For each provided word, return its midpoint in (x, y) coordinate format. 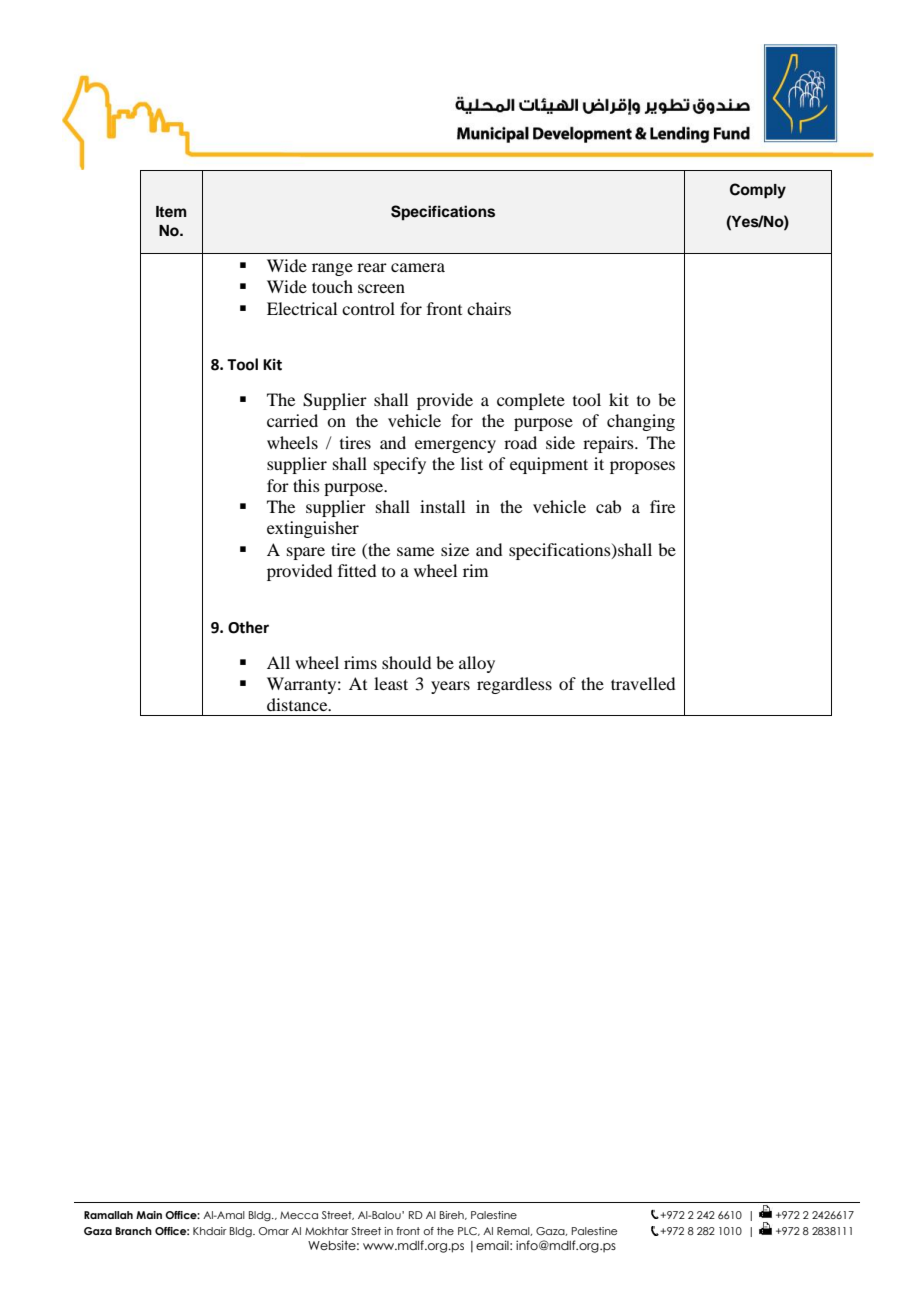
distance (298, 704)
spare (306, 553)
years (450, 687)
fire (662, 506)
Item (171, 211)
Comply (758, 191)
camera (418, 267)
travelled (643, 683)
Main (149, 1215)
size (455, 549)
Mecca (299, 1215)
